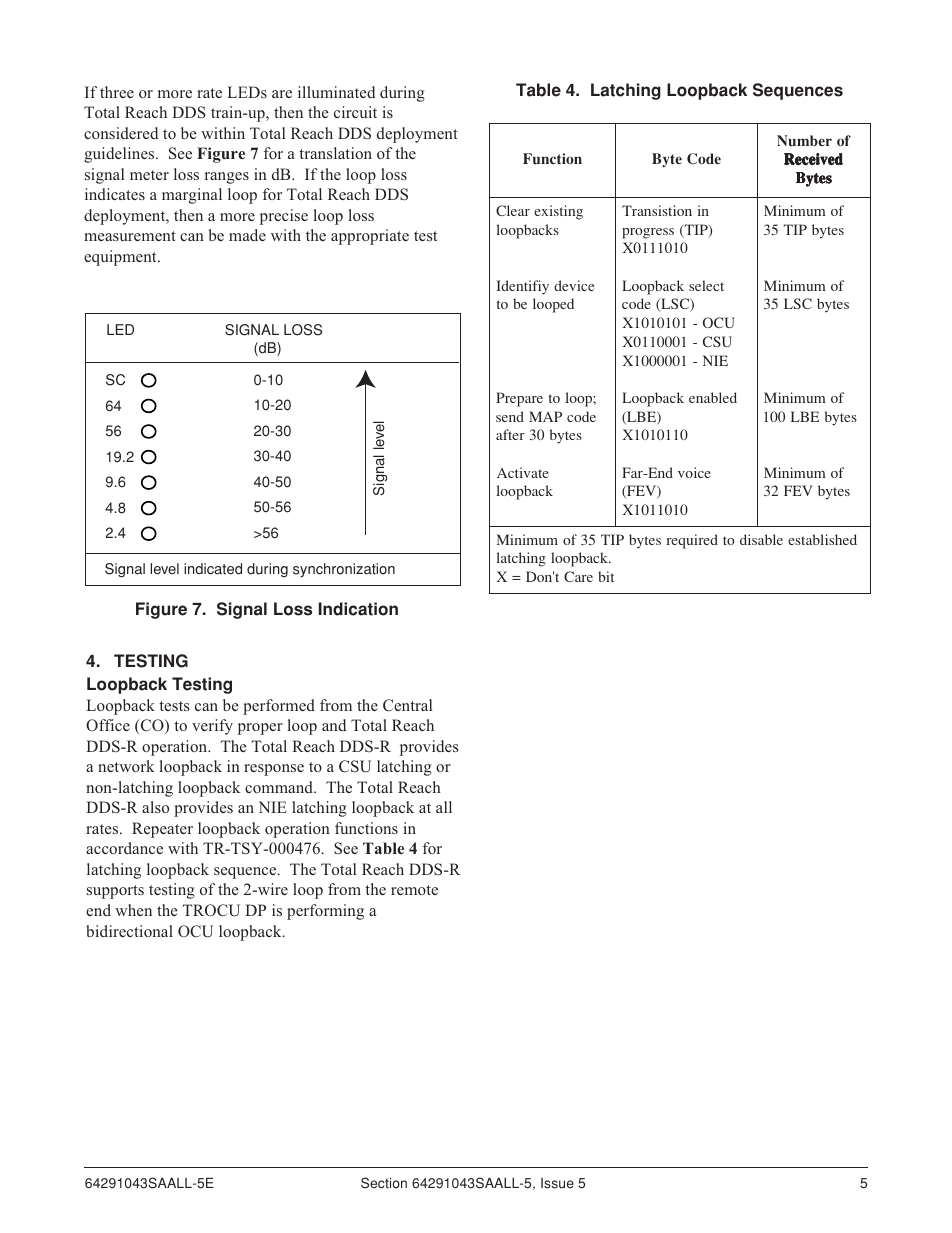  I want to click on Central, so click(408, 705).
